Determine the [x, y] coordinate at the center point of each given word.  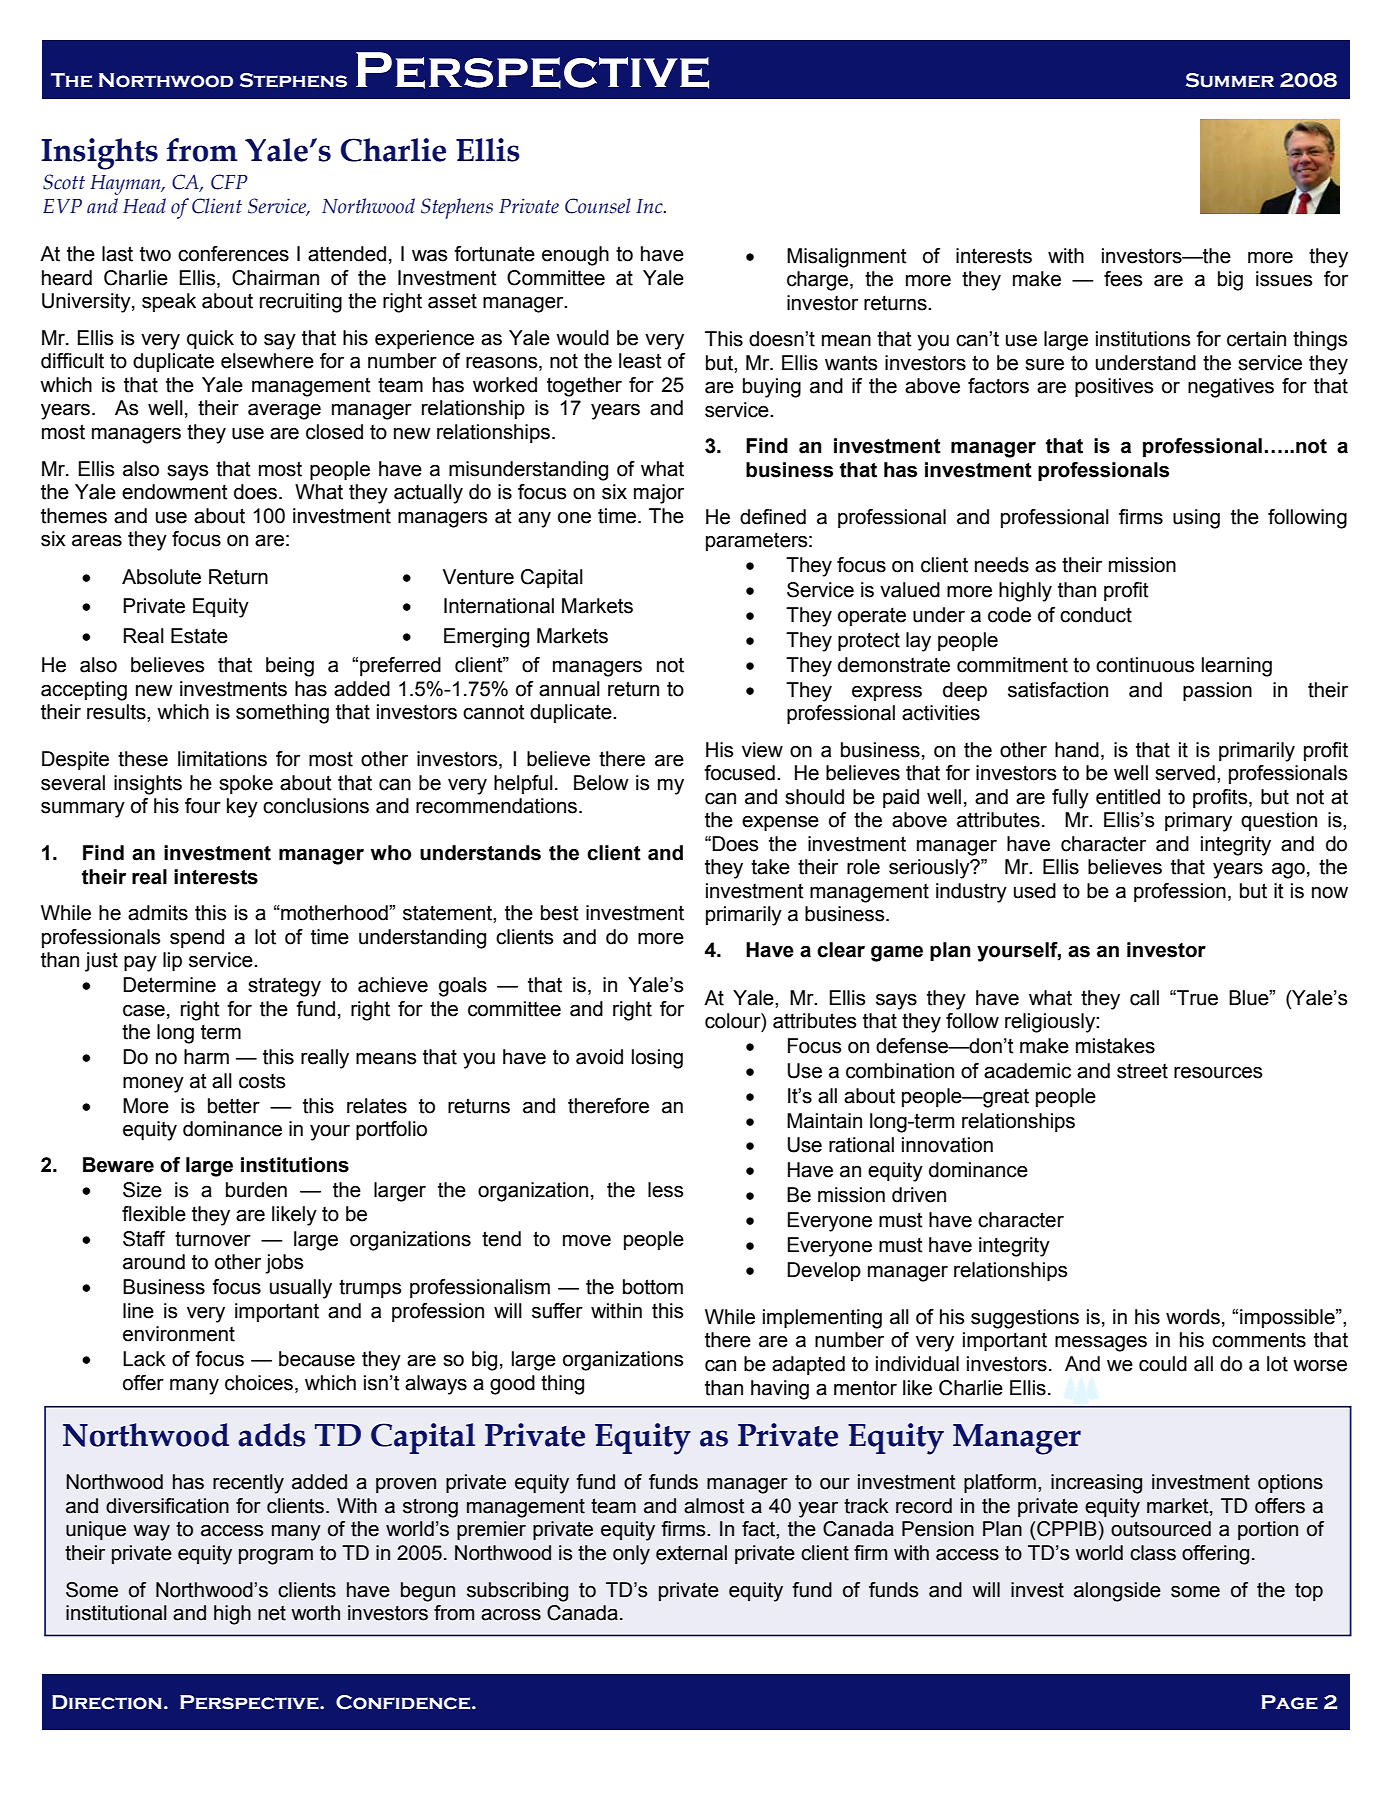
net [272, 1613]
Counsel [598, 206]
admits [158, 913]
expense [780, 823]
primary [1198, 822]
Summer [1230, 80]
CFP [229, 182]
